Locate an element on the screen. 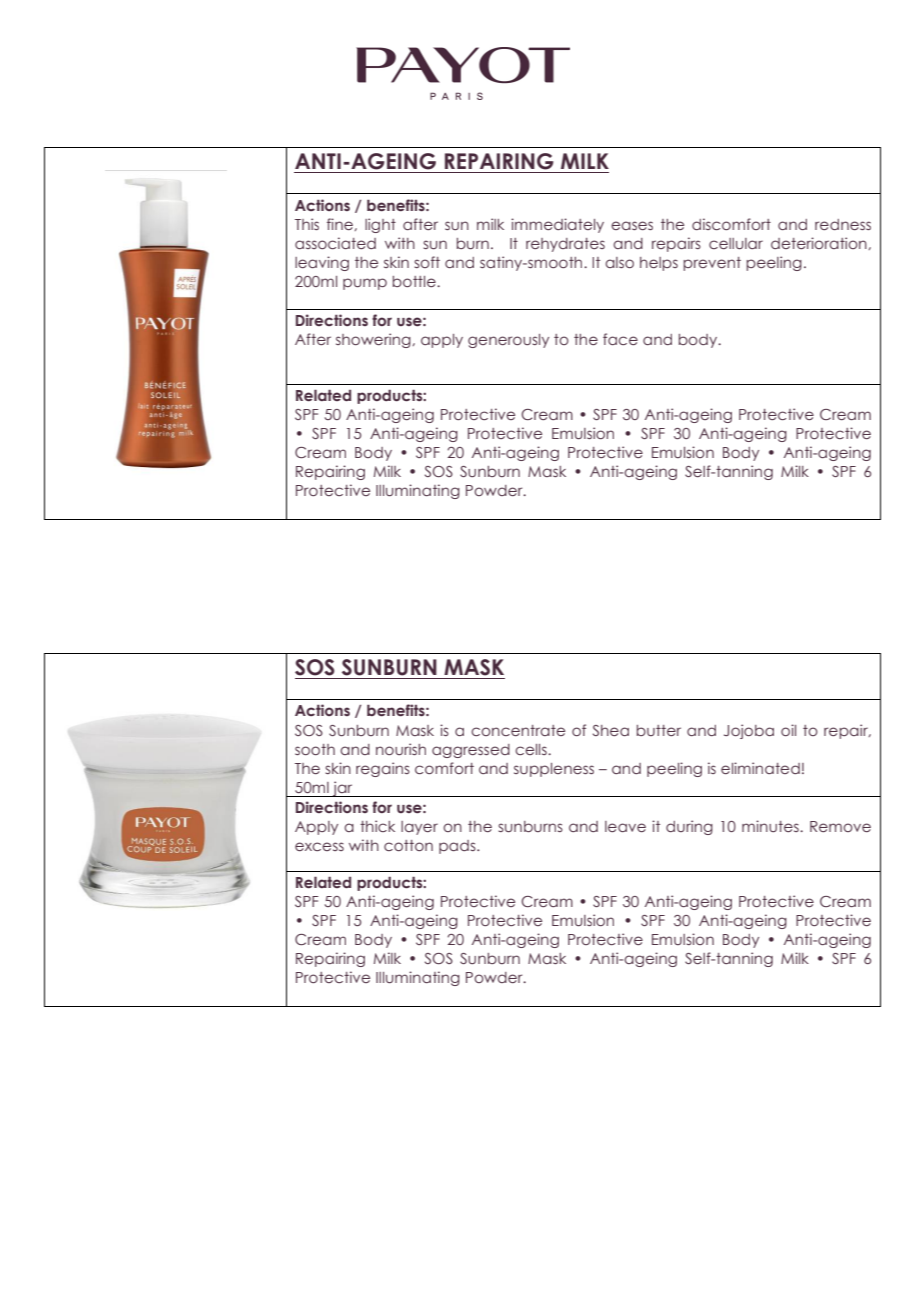 The image size is (924, 1308). face is located at coordinates (620, 339).
